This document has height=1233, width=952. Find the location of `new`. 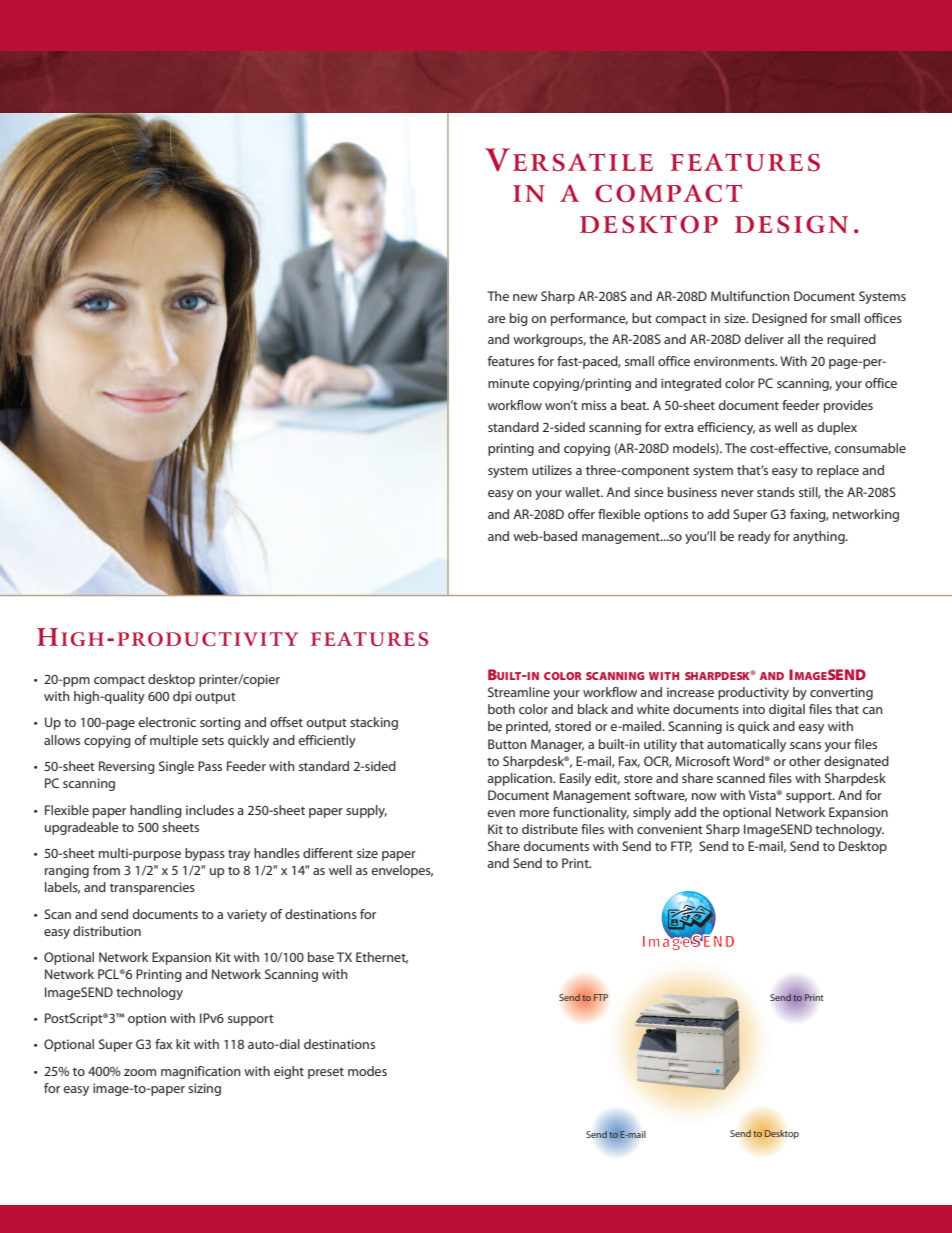

new is located at coordinates (525, 297).
